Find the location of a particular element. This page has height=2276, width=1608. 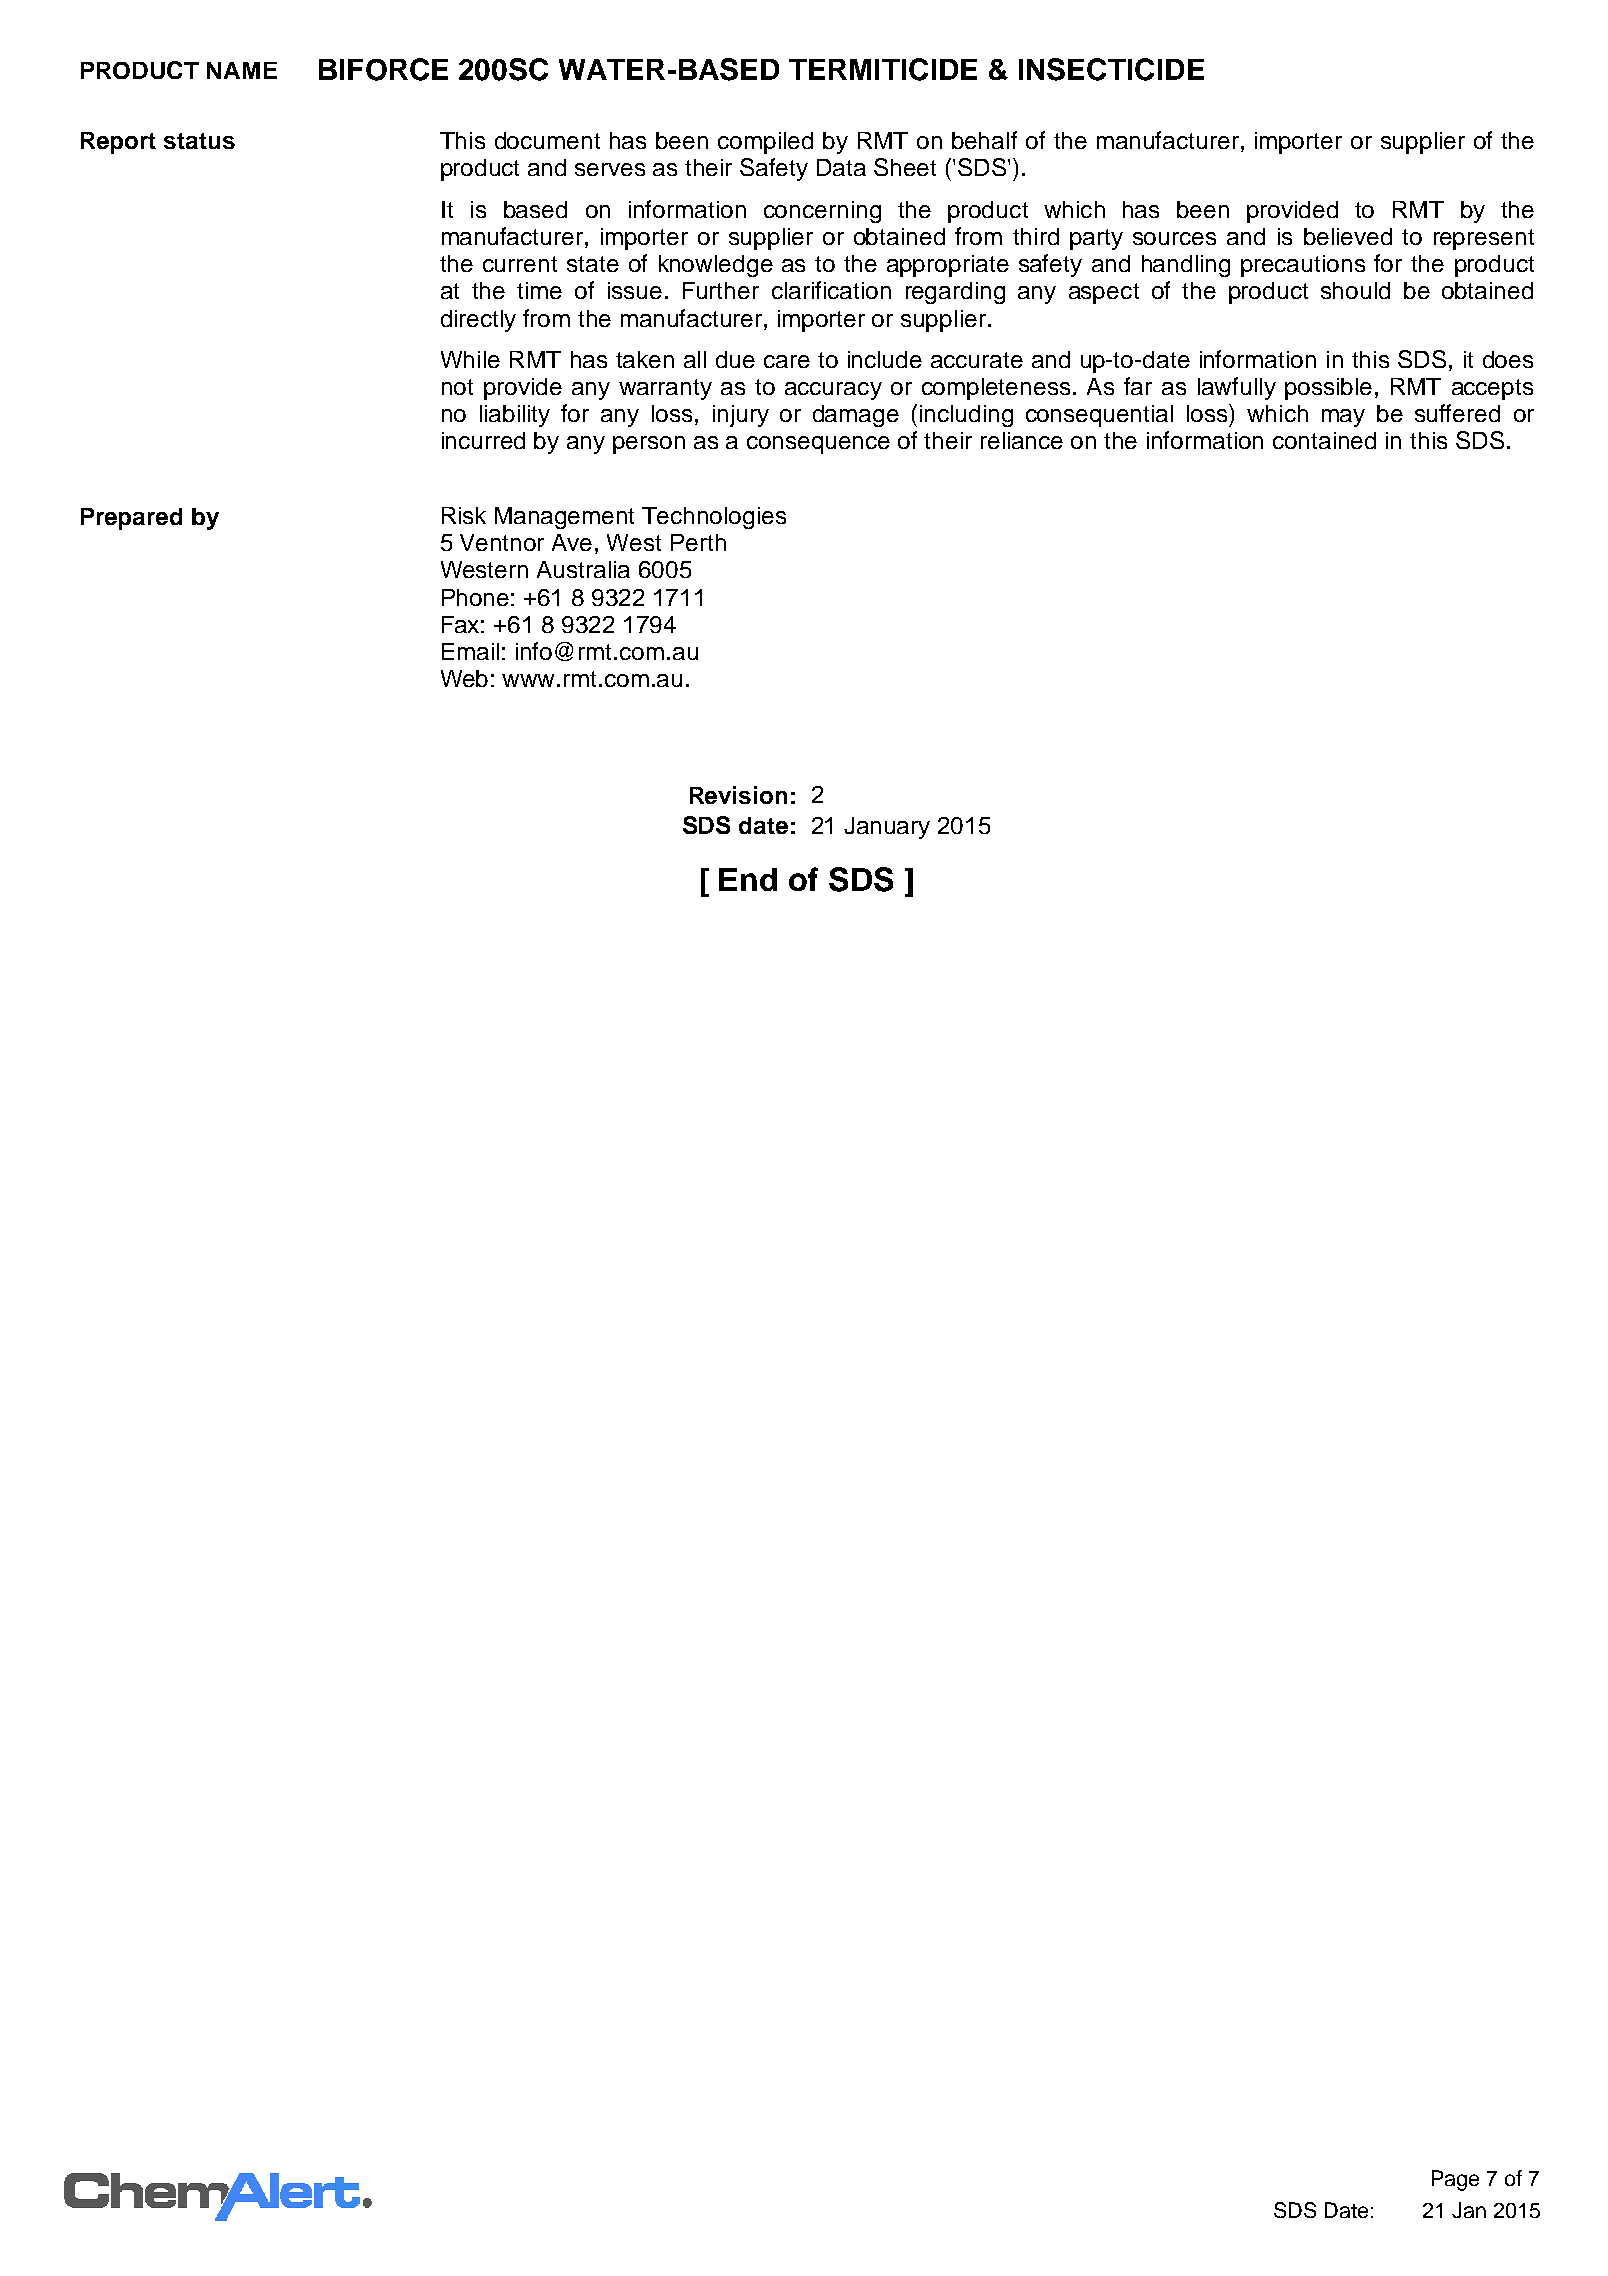

Technologies is located at coordinates (714, 518).
